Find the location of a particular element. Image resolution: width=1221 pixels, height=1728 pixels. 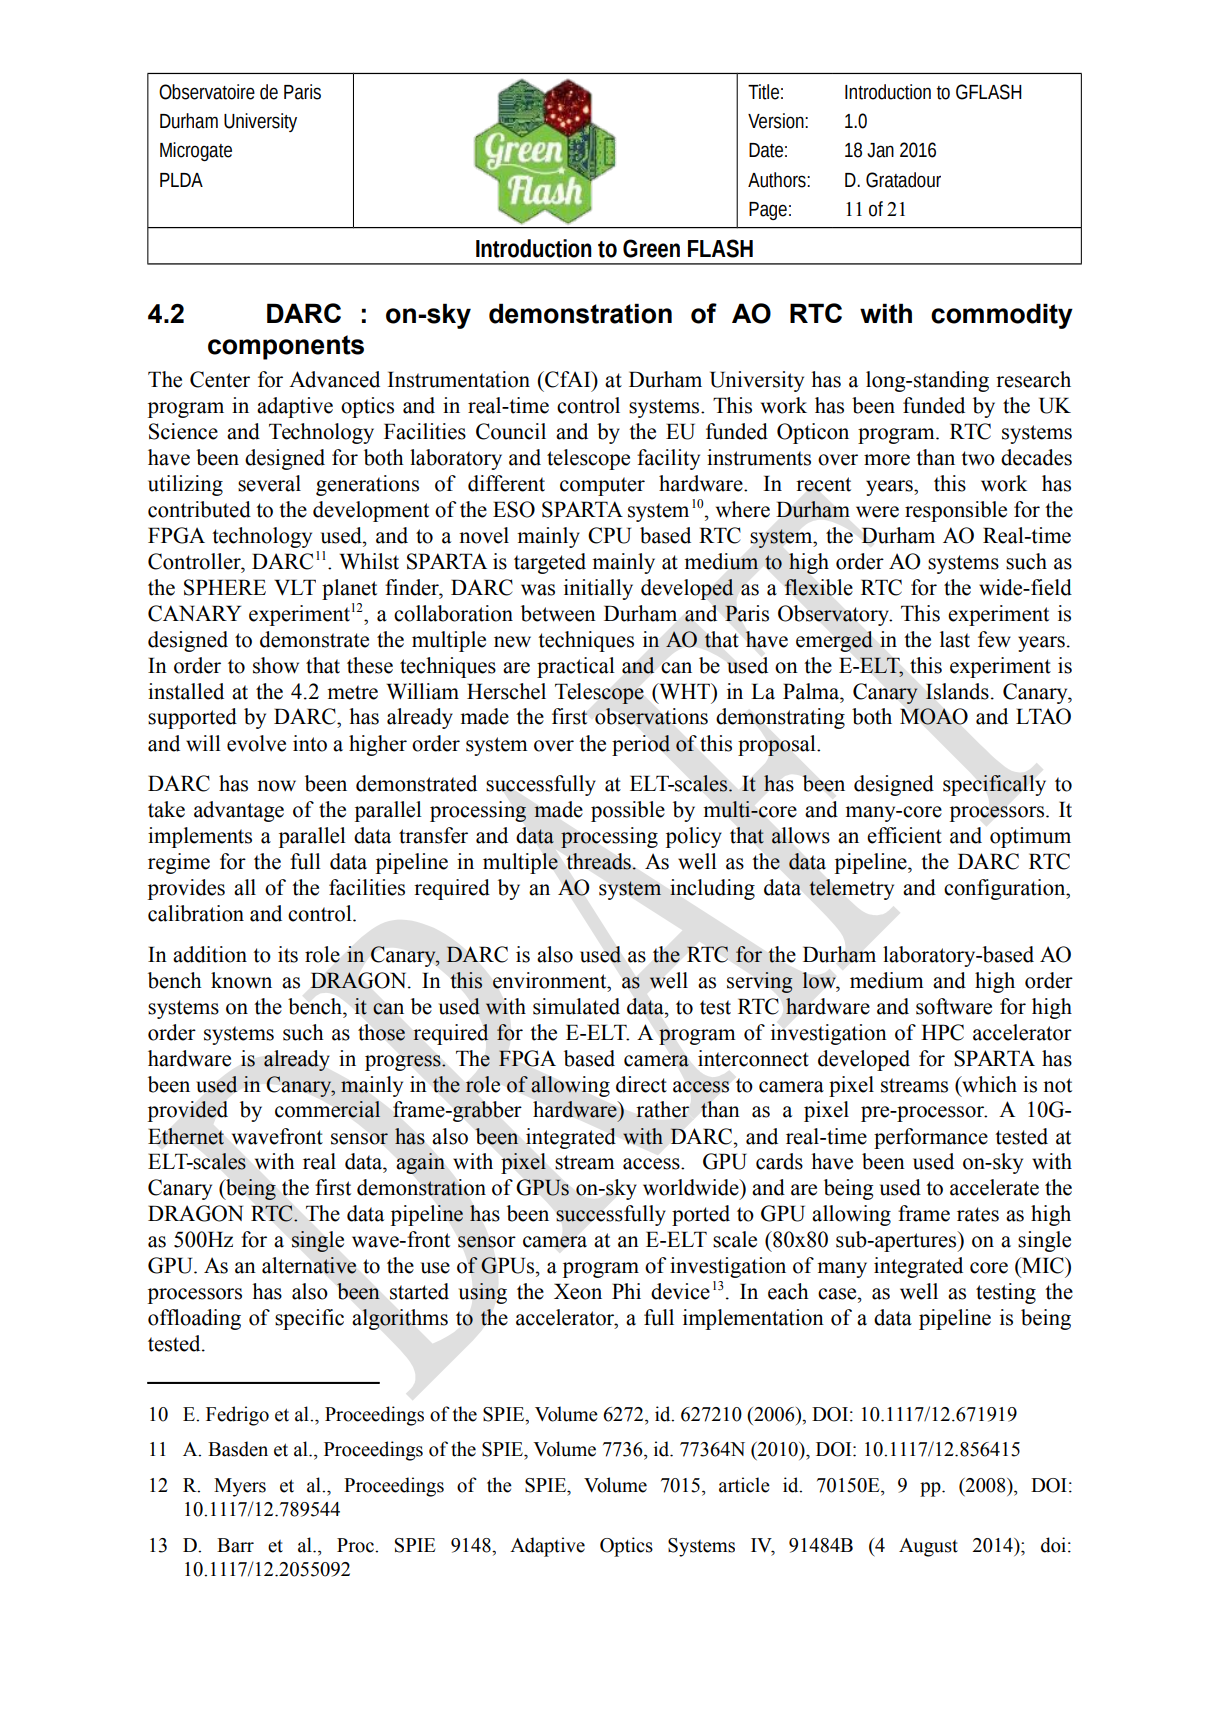

advantage is located at coordinates (239, 811).
